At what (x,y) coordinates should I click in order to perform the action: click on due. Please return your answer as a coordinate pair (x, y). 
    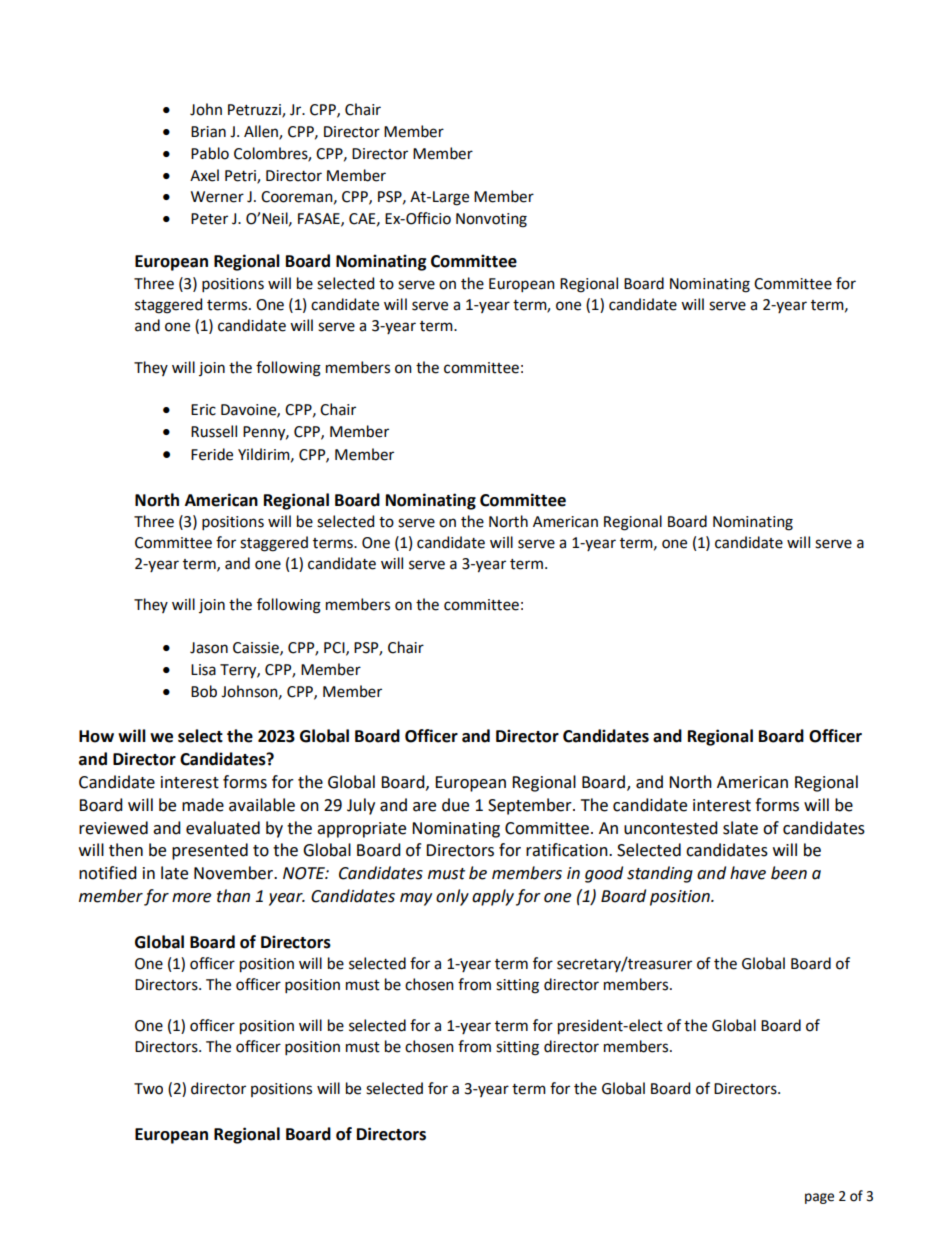
    Looking at the image, I should click on (455, 805).
